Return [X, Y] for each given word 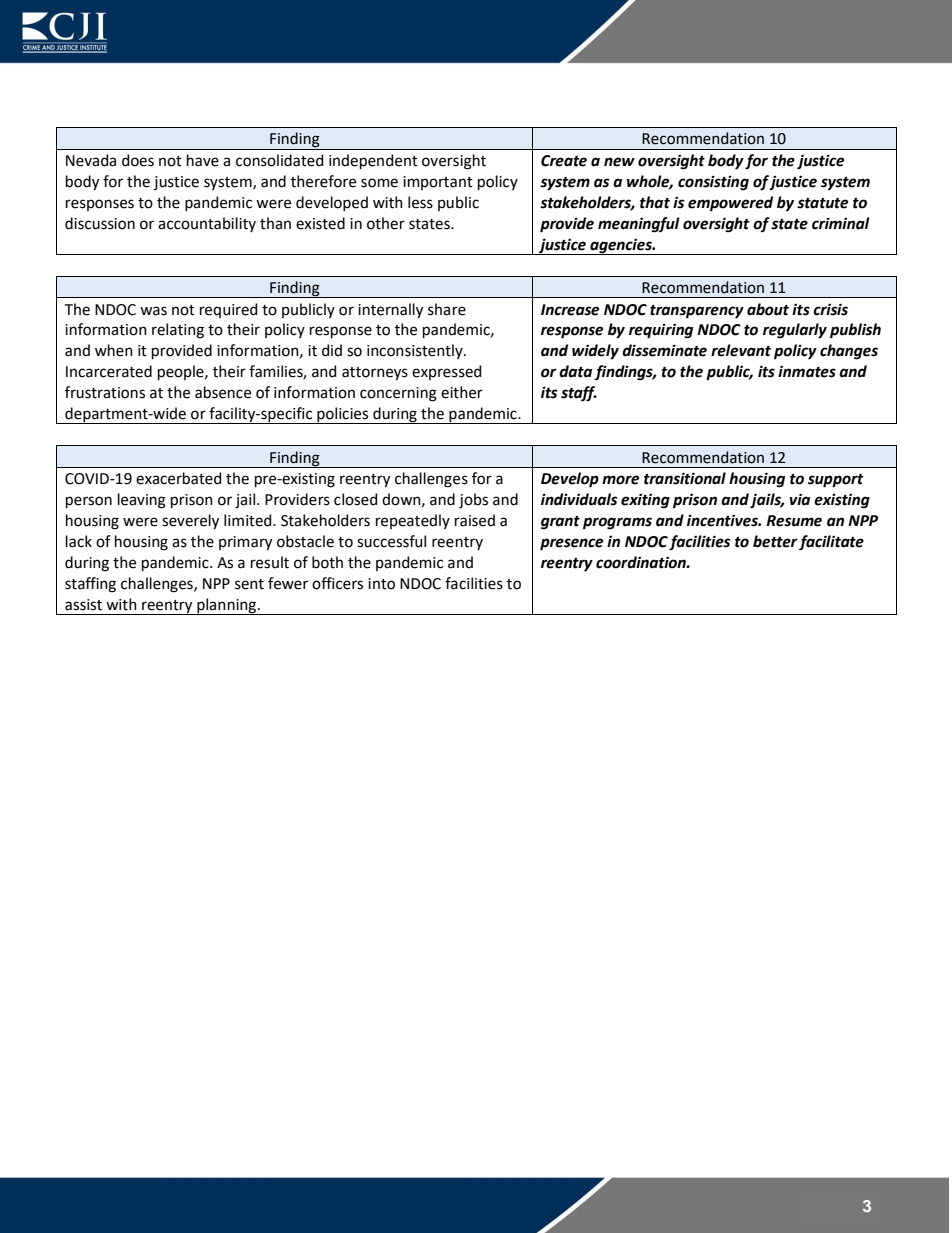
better [775, 541]
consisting [713, 183]
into [381, 584]
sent [249, 584]
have [203, 160]
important [438, 183]
